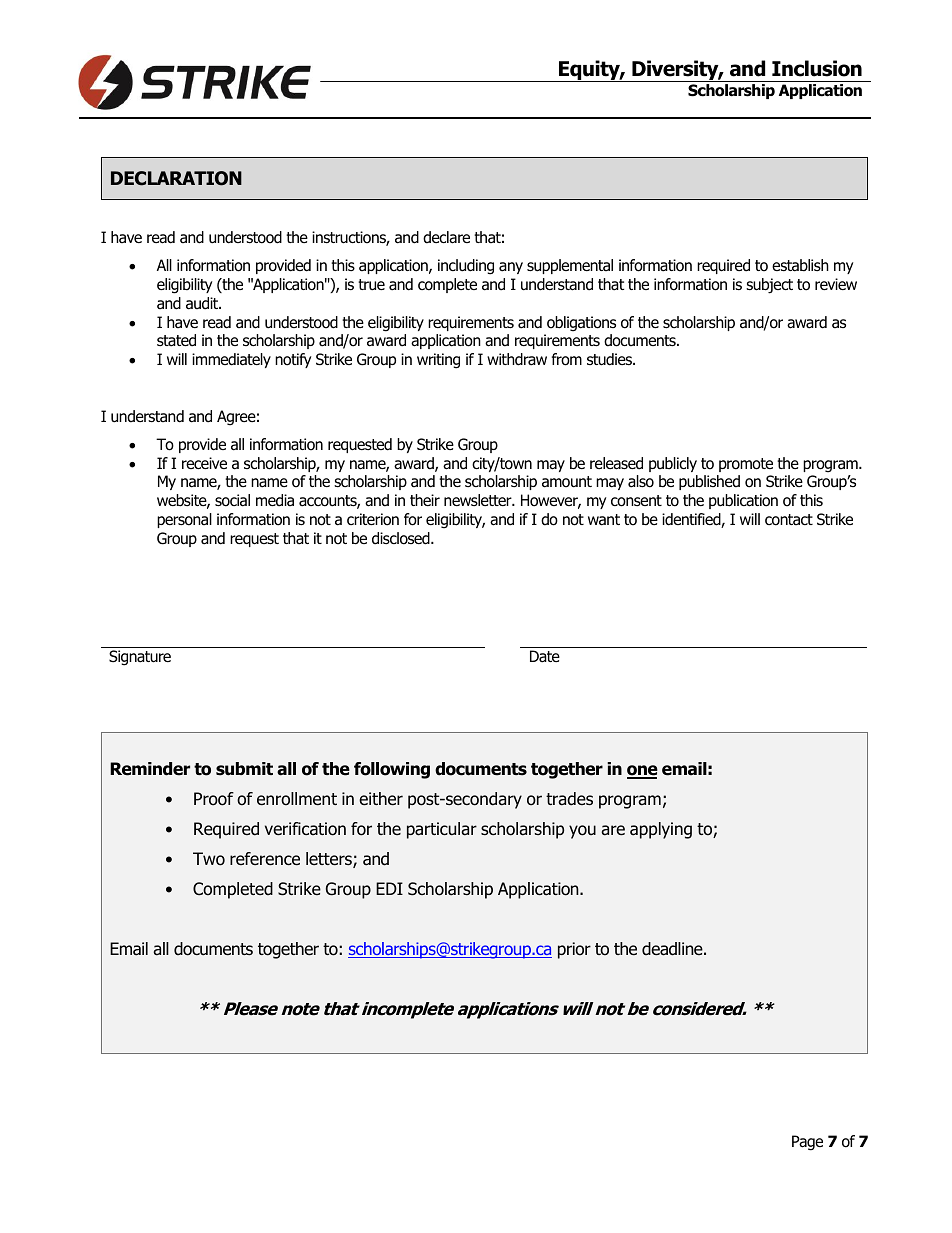  Describe the element at coordinates (442, 830) in the page. I see `particular` at that location.
